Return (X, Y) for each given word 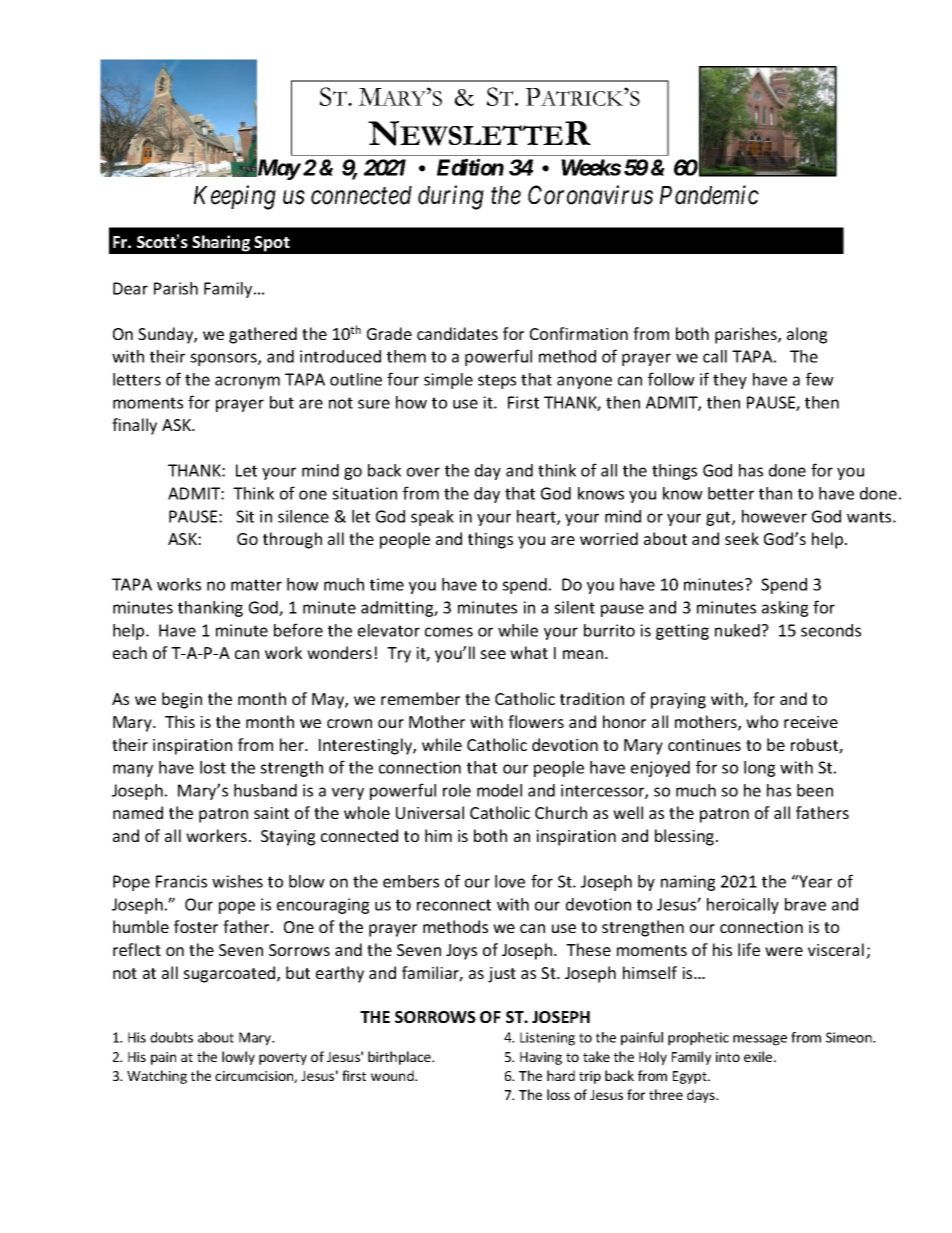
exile (759, 1056)
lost (213, 767)
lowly (238, 1058)
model (499, 790)
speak (432, 518)
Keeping (235, 197)
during (451, 197)
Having (541, 1058)
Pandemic (709, 195)
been (815, 790)
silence (303, 516)
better (731, 493)
